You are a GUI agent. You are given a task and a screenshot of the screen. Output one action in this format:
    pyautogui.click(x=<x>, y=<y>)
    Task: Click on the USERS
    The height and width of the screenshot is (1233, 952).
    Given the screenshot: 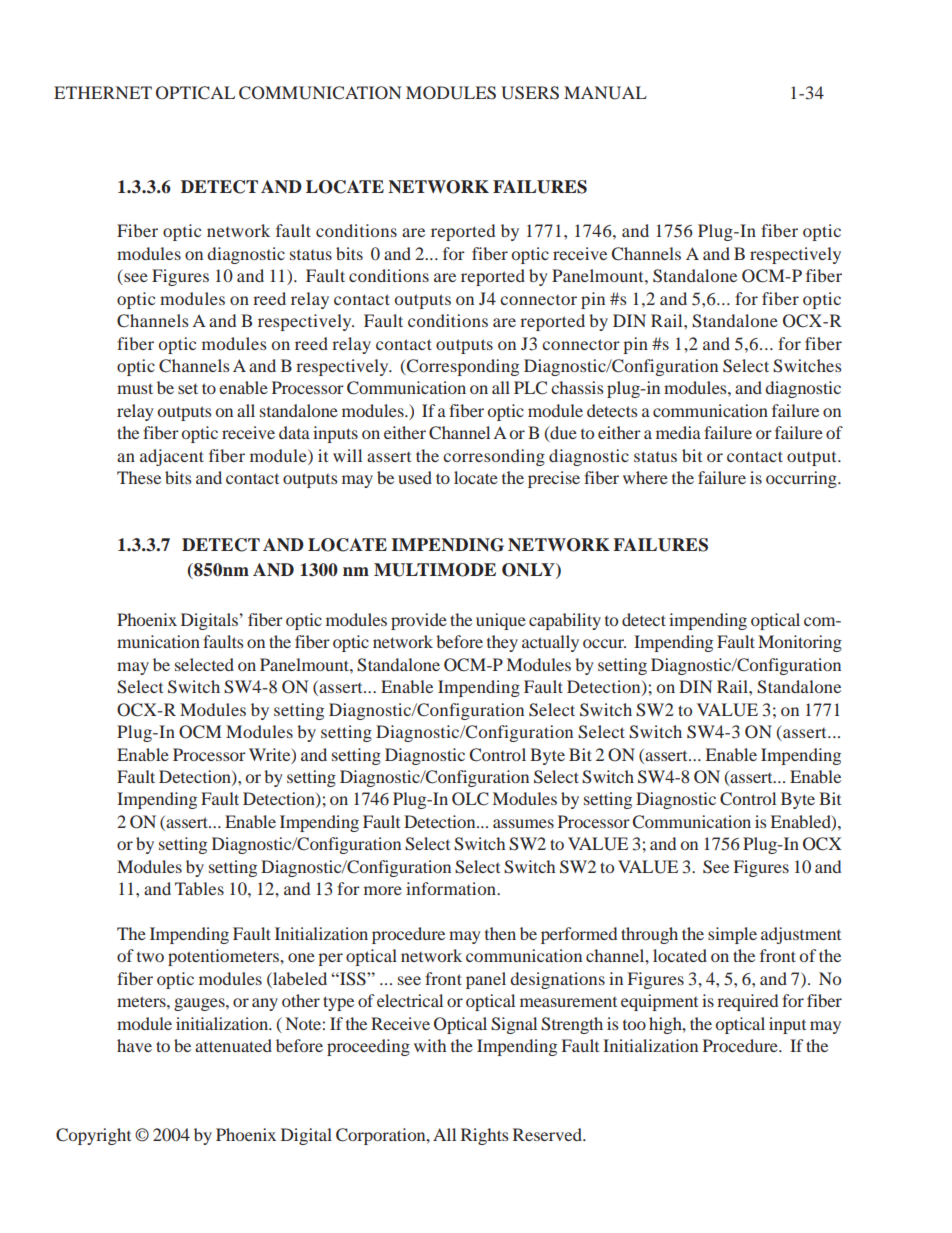 What is the action you would take?
    pyautogui.click(x=530, y=93)
